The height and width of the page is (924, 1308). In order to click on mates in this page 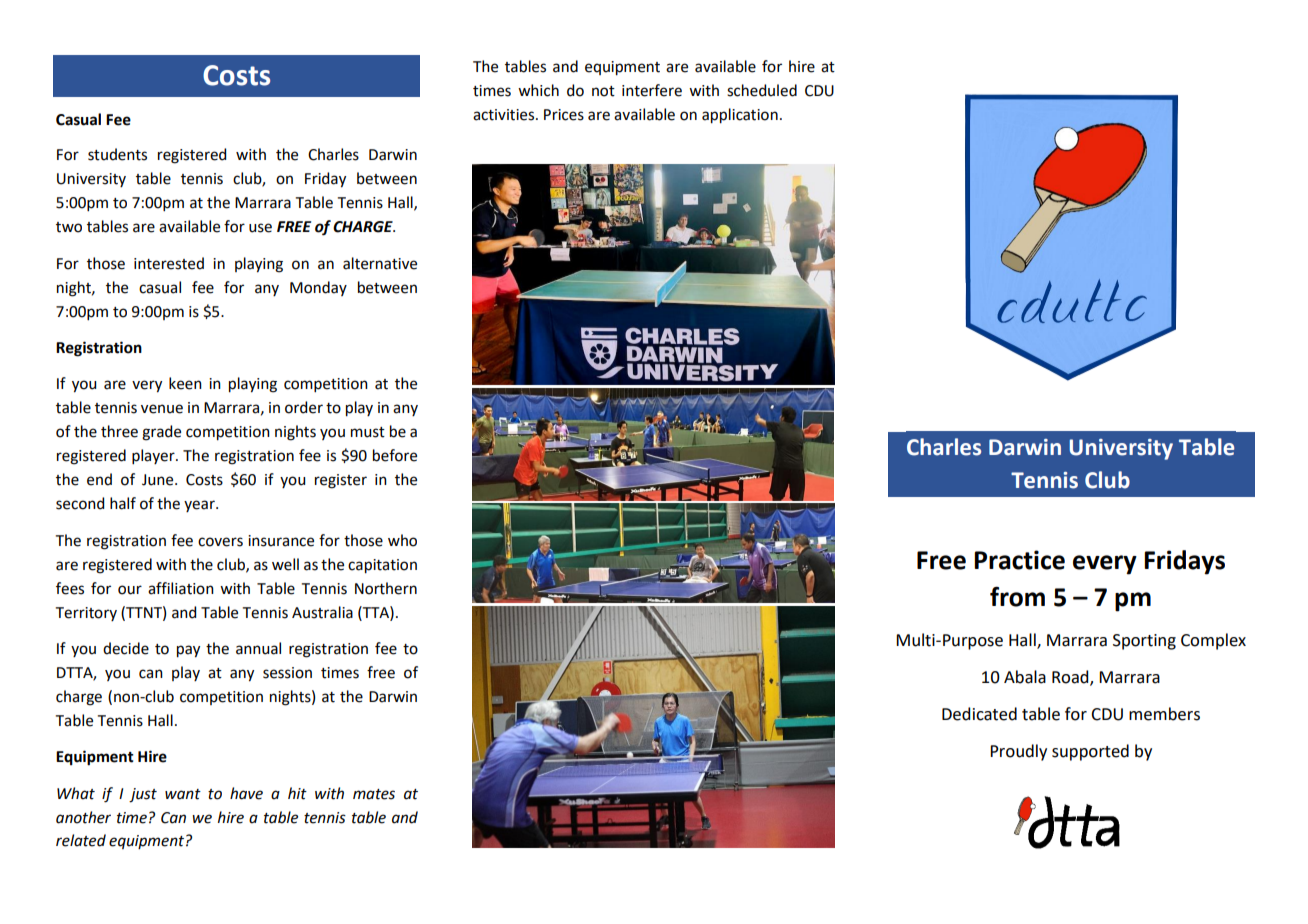, I will do `click(374, 794)`.
